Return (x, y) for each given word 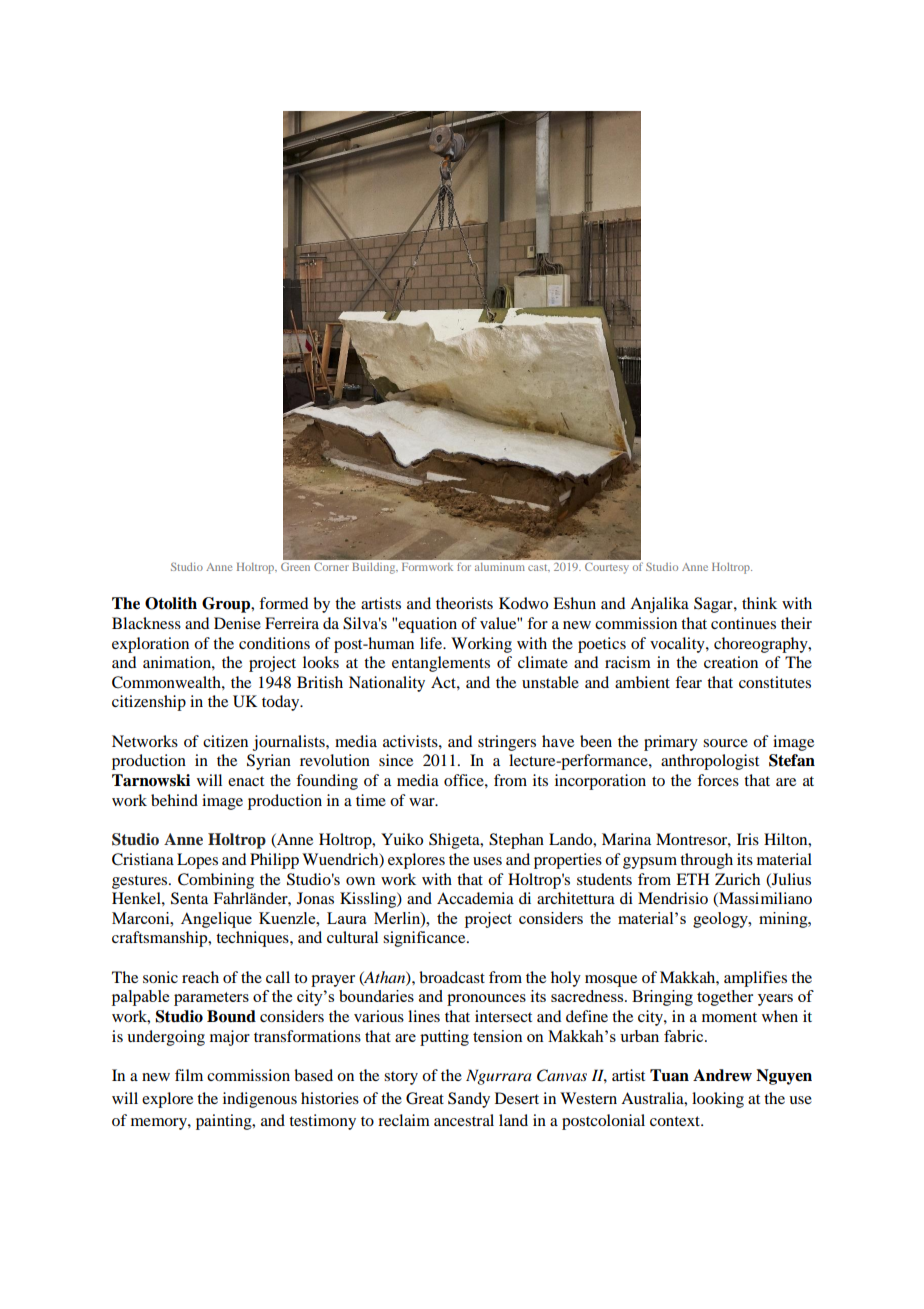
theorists (464, 603)
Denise (237, 623)
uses (487, 861)
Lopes (197, 861)
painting (225, 1122)
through (706, 861)
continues (743, 623)
